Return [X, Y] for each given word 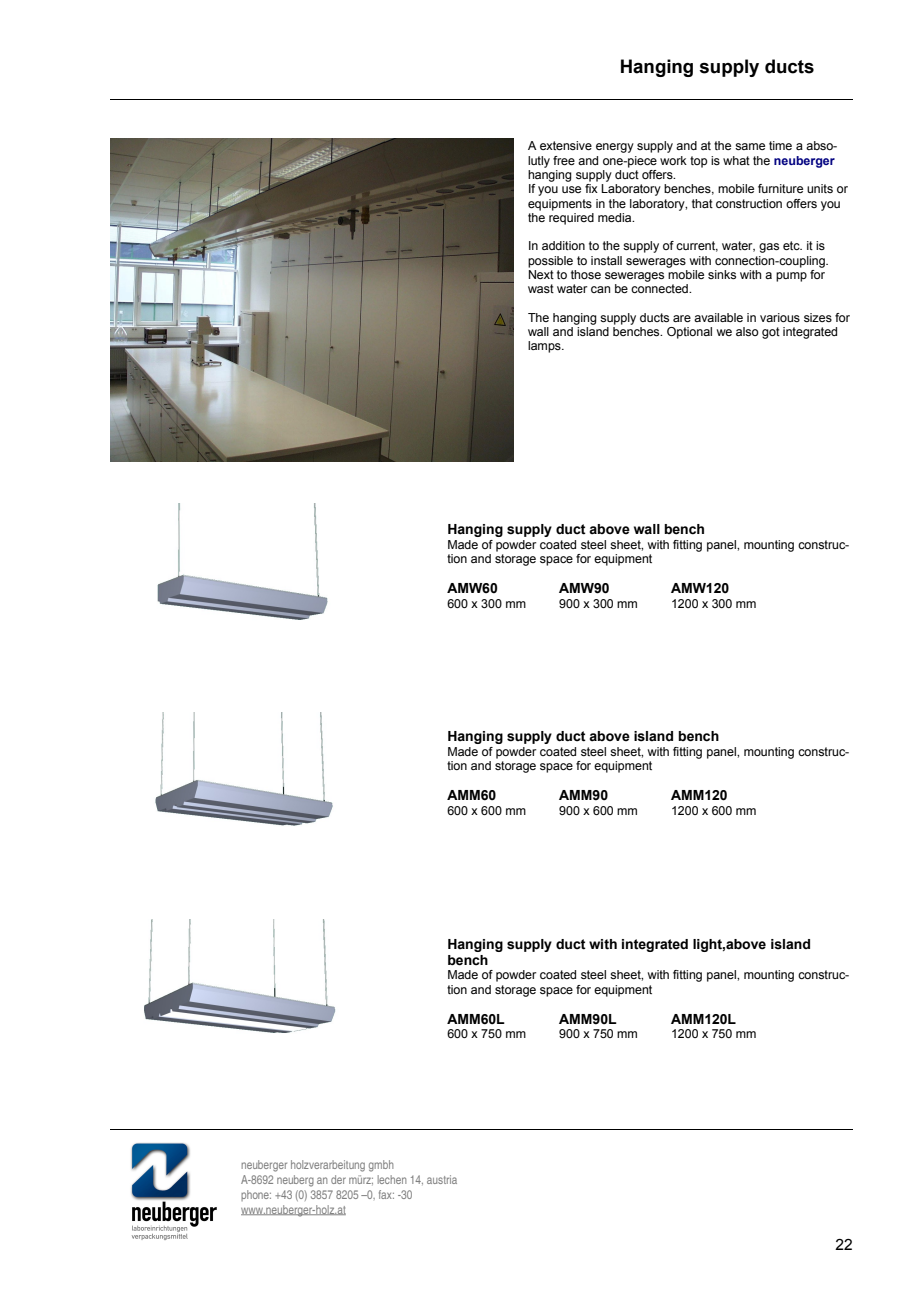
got [771, 333]
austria [442, 1179]
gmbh [381, 1166]
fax [386, 1194]
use [571, 189]
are [682, 318]
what [736, 160]
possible [550, 262]
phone [256, 1195]
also [747, 331]
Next [541, 274]
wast [541, 288]
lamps [545, 347]
